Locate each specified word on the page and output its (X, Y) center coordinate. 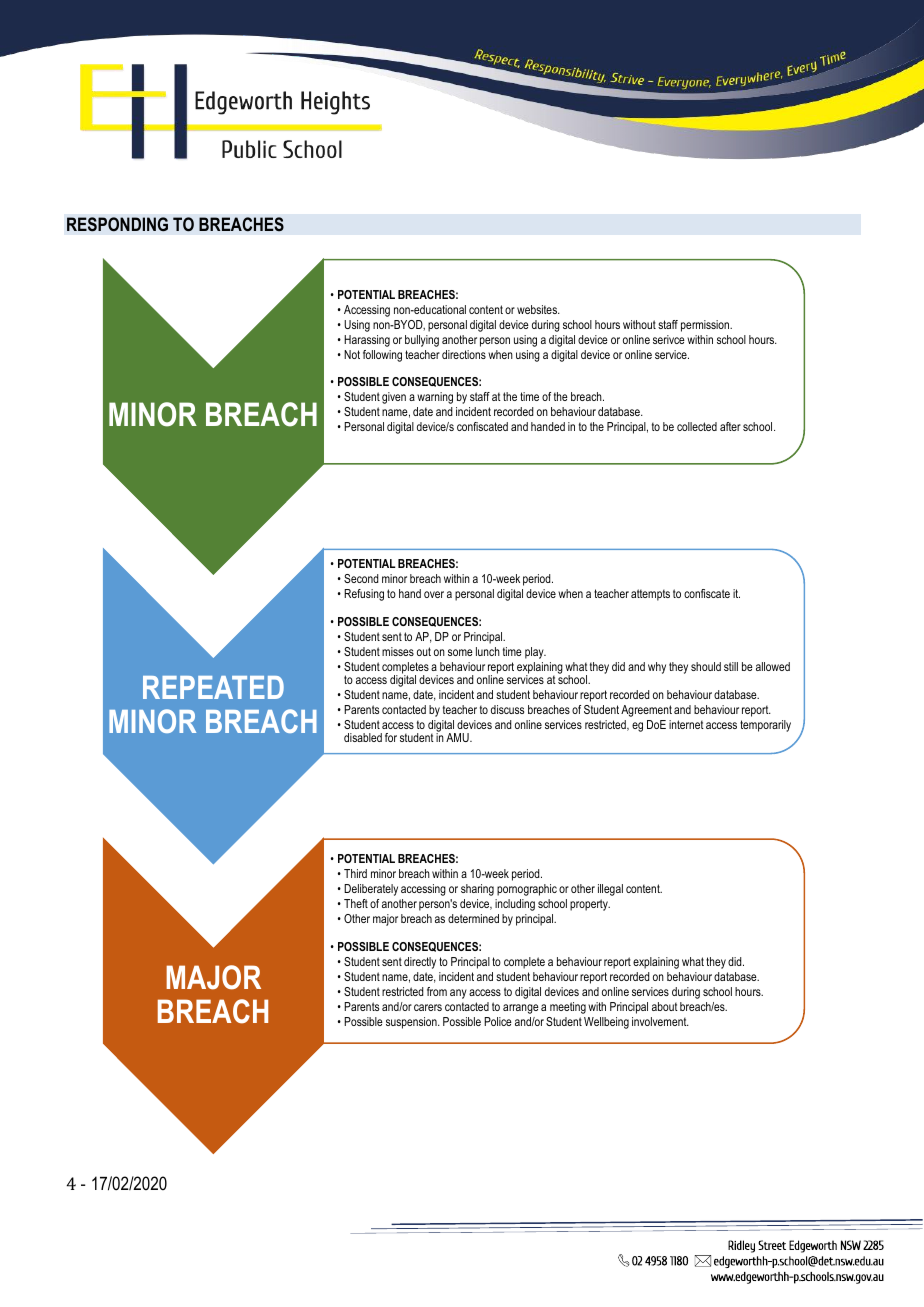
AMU (458, 737)
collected (697, 426)
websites (538, 309)
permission (706, 326)
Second (361, 578)
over (434, 594)
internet (686, 724)
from (437, 991)
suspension (412, 1023)
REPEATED (213, 687)
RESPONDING (117, 224)
